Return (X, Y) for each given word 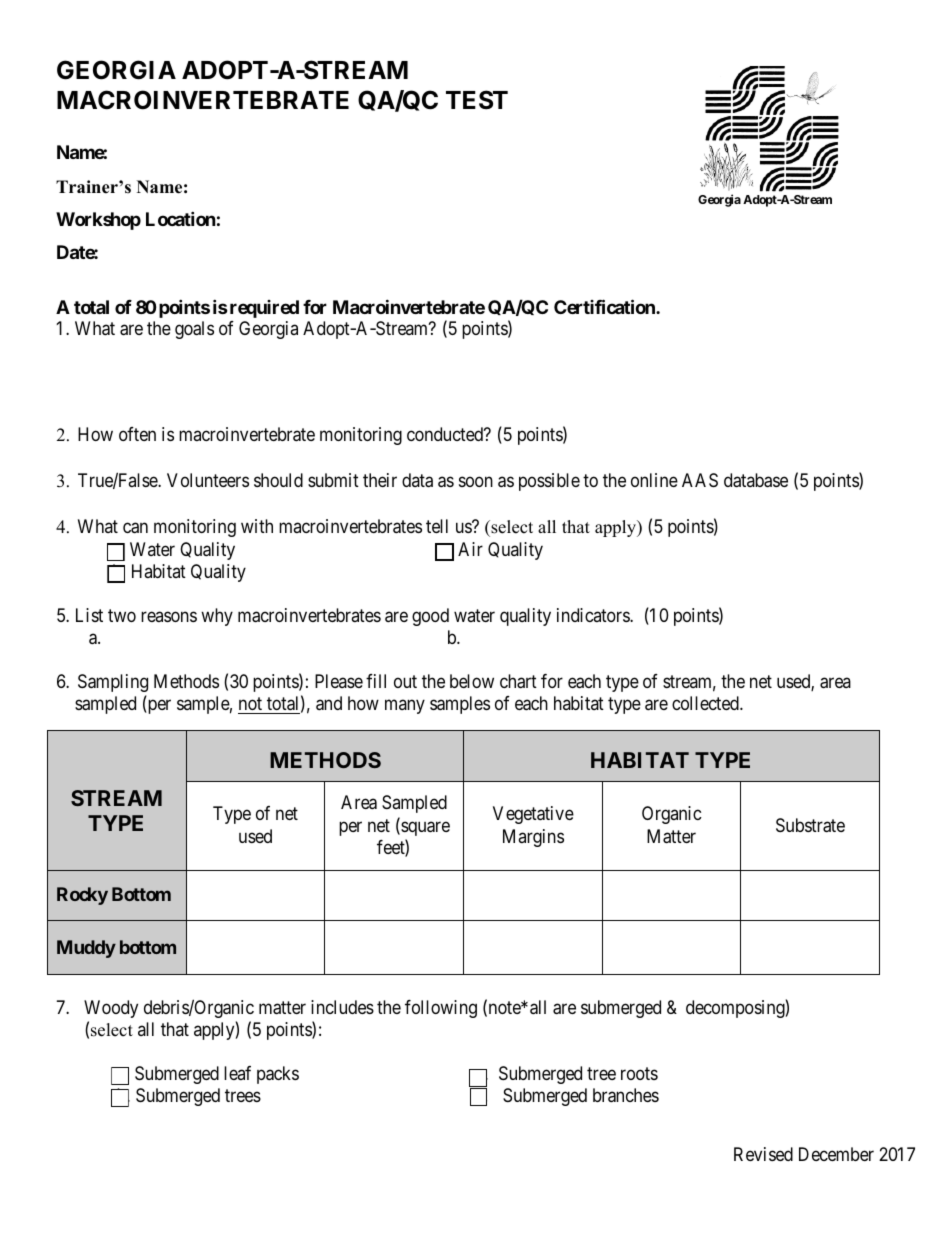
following (441, 1009)
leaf (237, 1073)
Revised (763, 1154)
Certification (605, 306)
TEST (477, 100)
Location (181, 218)
